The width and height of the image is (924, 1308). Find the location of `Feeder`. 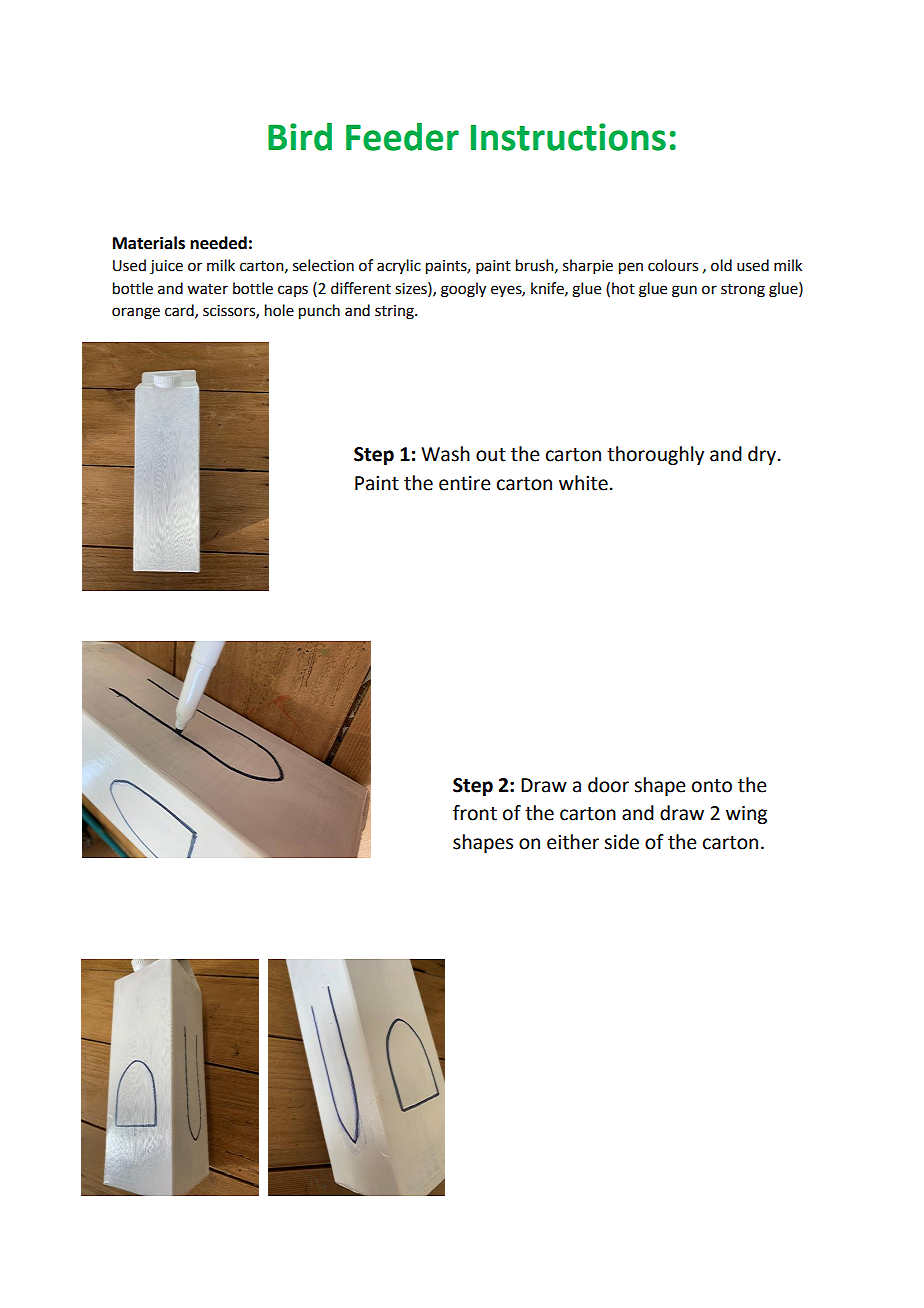

Feeder is located at coordinates (402, 137).
